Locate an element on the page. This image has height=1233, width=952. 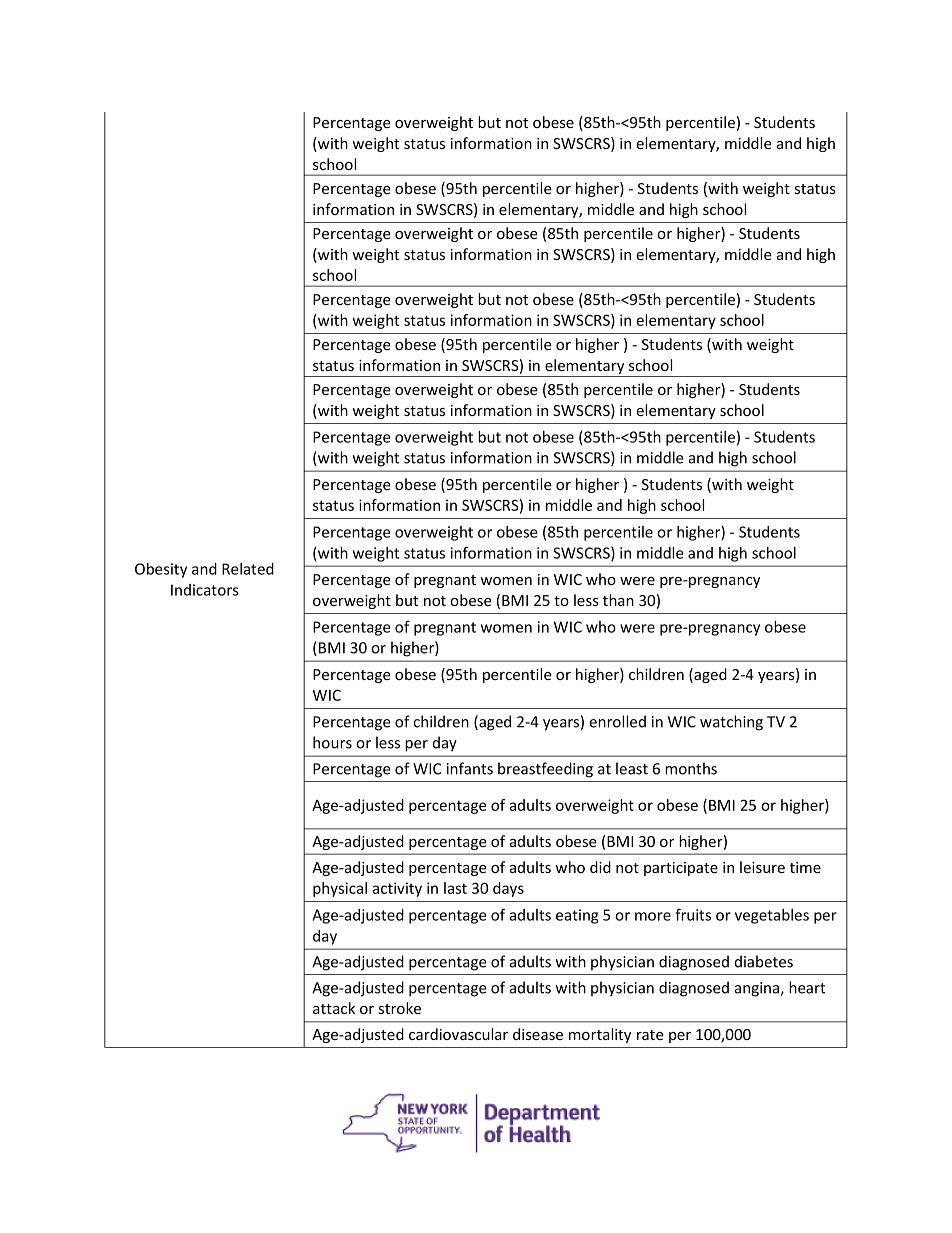
watching is located at coordinates (731, 723).
